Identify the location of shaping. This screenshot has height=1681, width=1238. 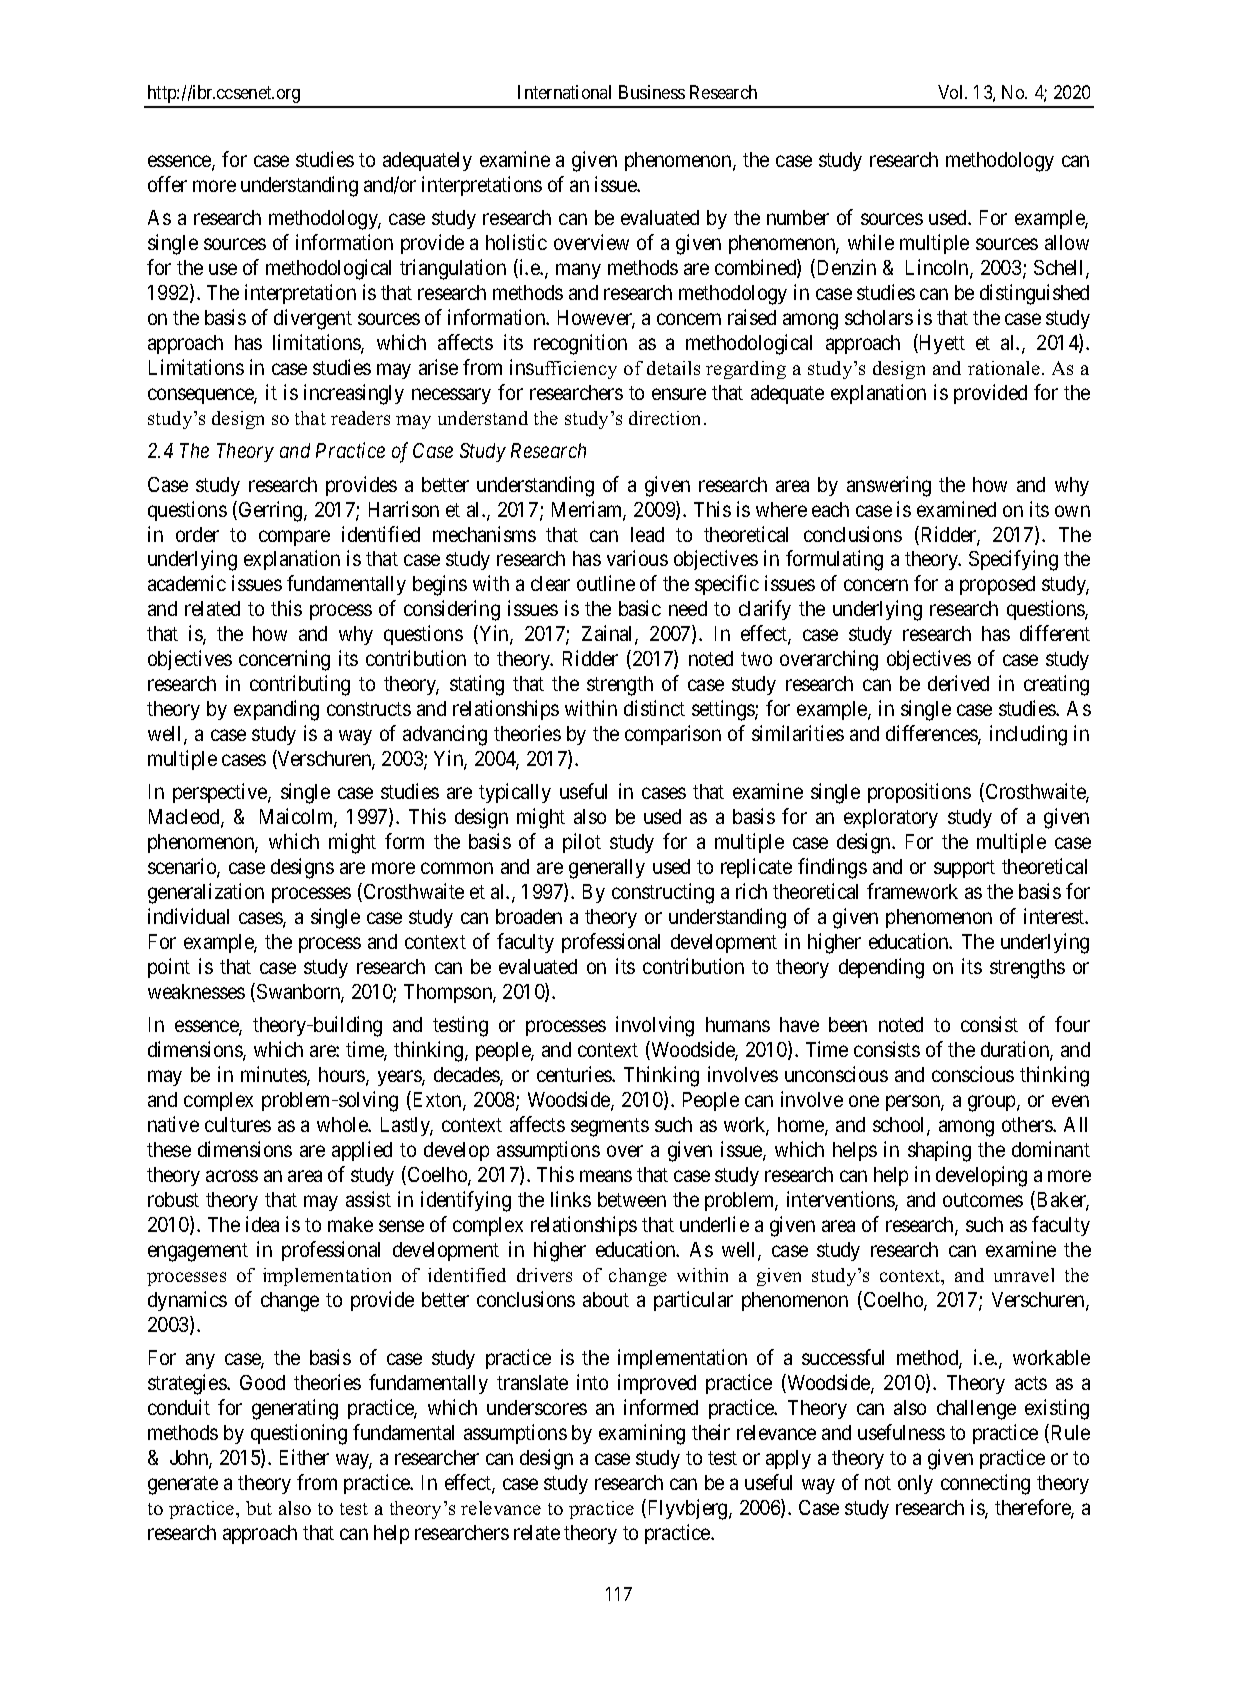
(939, 1151).
